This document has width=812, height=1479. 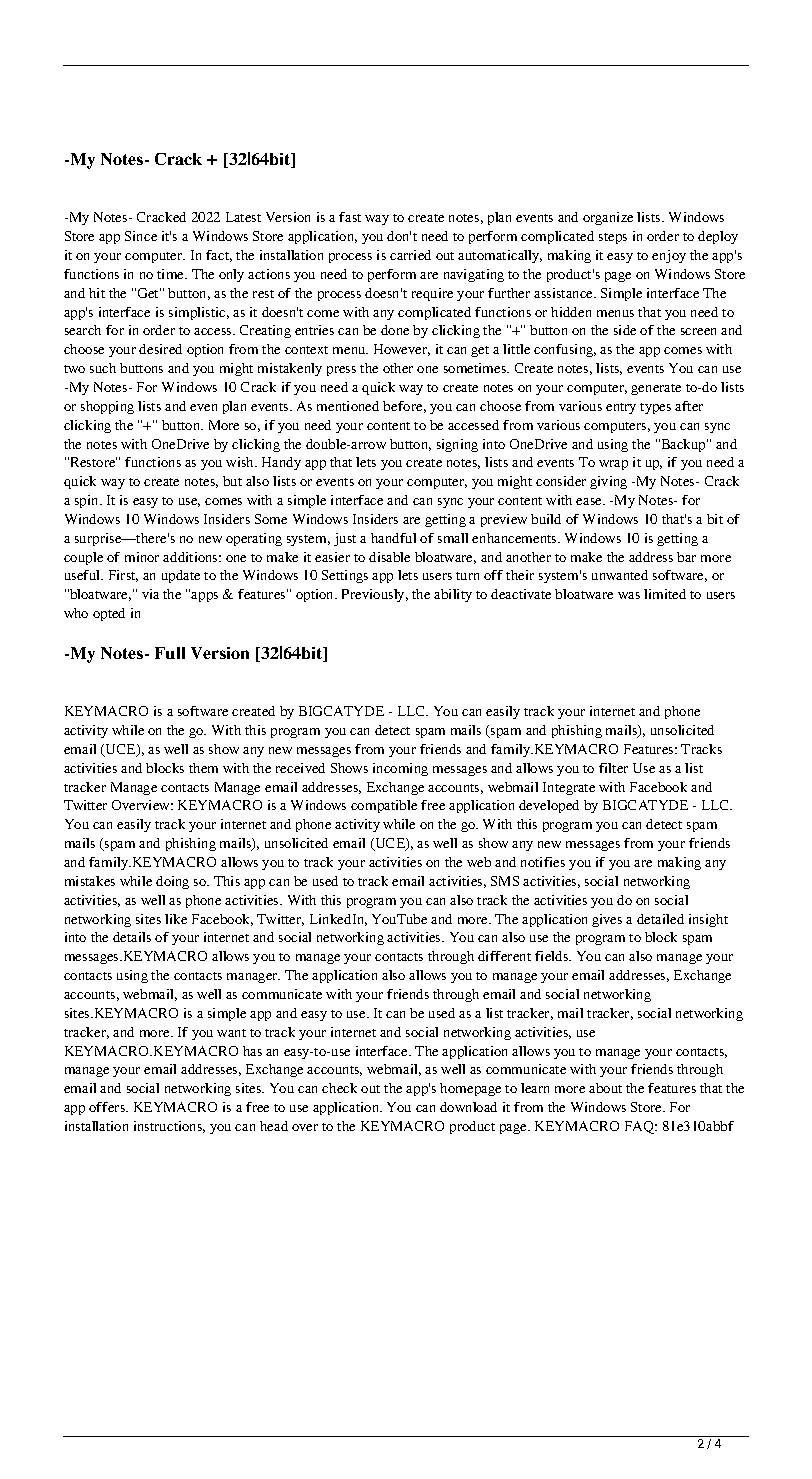 I want to click on ability, so click(x=453, y=595).
